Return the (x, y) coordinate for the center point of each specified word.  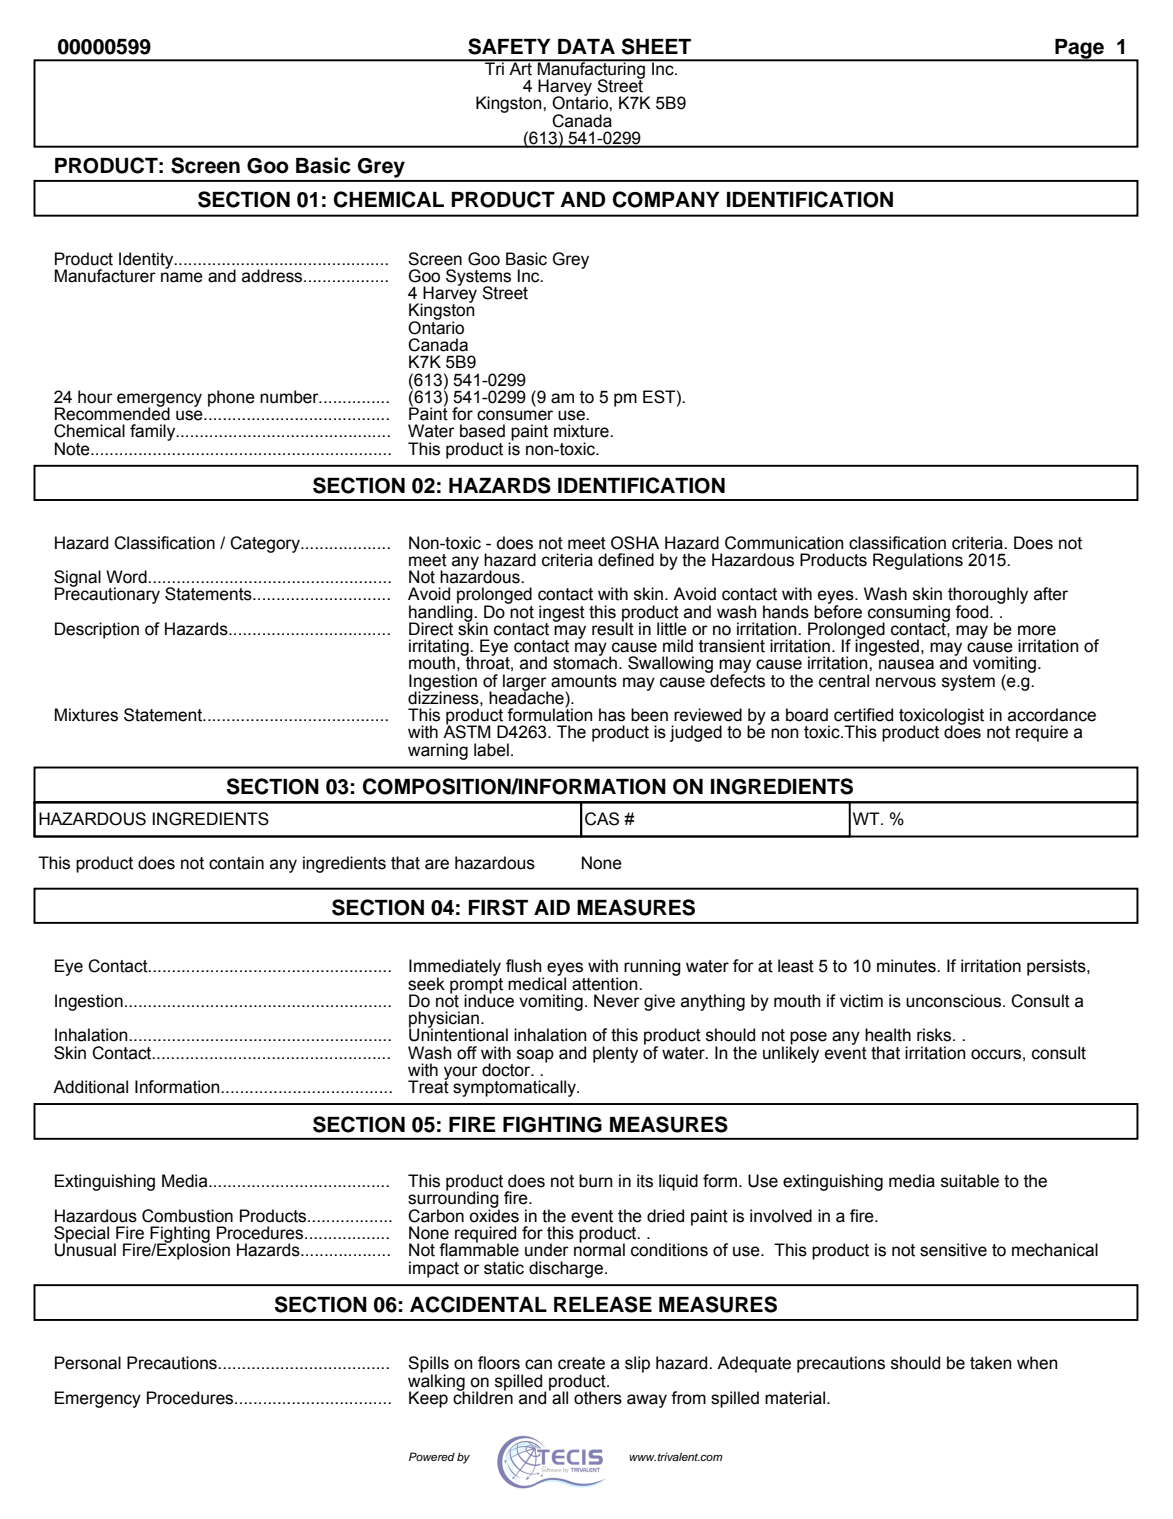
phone (231, 398)
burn (596, 1181)
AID (552, 907)
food (973, 612)
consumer (515, 415)
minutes (907, 966)
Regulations (918, 561)
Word (127, 577)
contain (236, 863)
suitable (970, 1181)
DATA (586, 46)
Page (1079, 50)
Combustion (187, 1216)
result (613, 628)
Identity (147, 261)
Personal (88, 1363)
